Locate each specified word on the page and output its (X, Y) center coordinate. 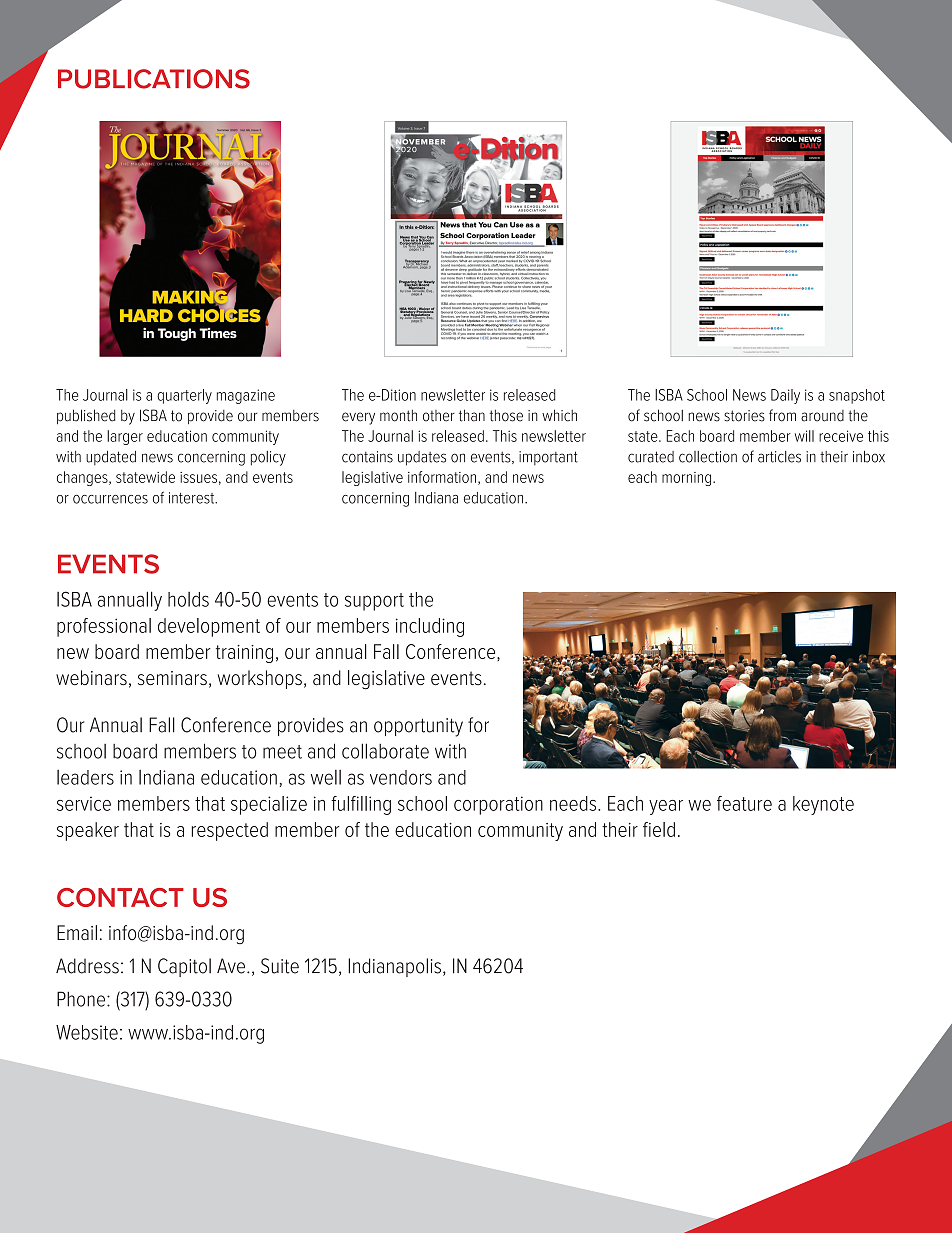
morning (688, 479)
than (472, 415)
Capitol (184, 967)
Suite (280, 966)
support (374, 602)
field (659, 829)
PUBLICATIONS (154, 79)
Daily (785, 396)
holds (188, 599)
